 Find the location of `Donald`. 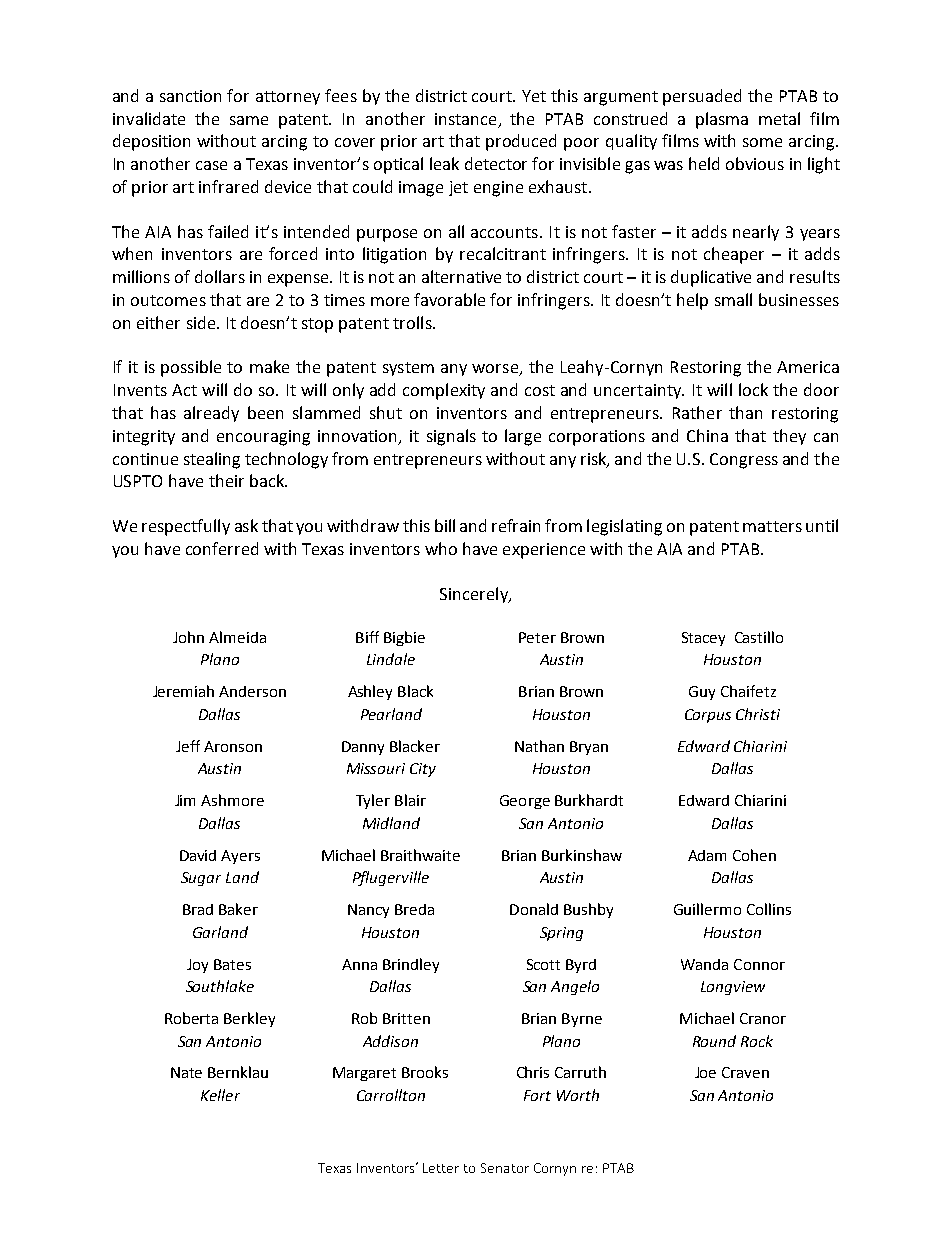

Donald is located at coordinates (534, 909).
